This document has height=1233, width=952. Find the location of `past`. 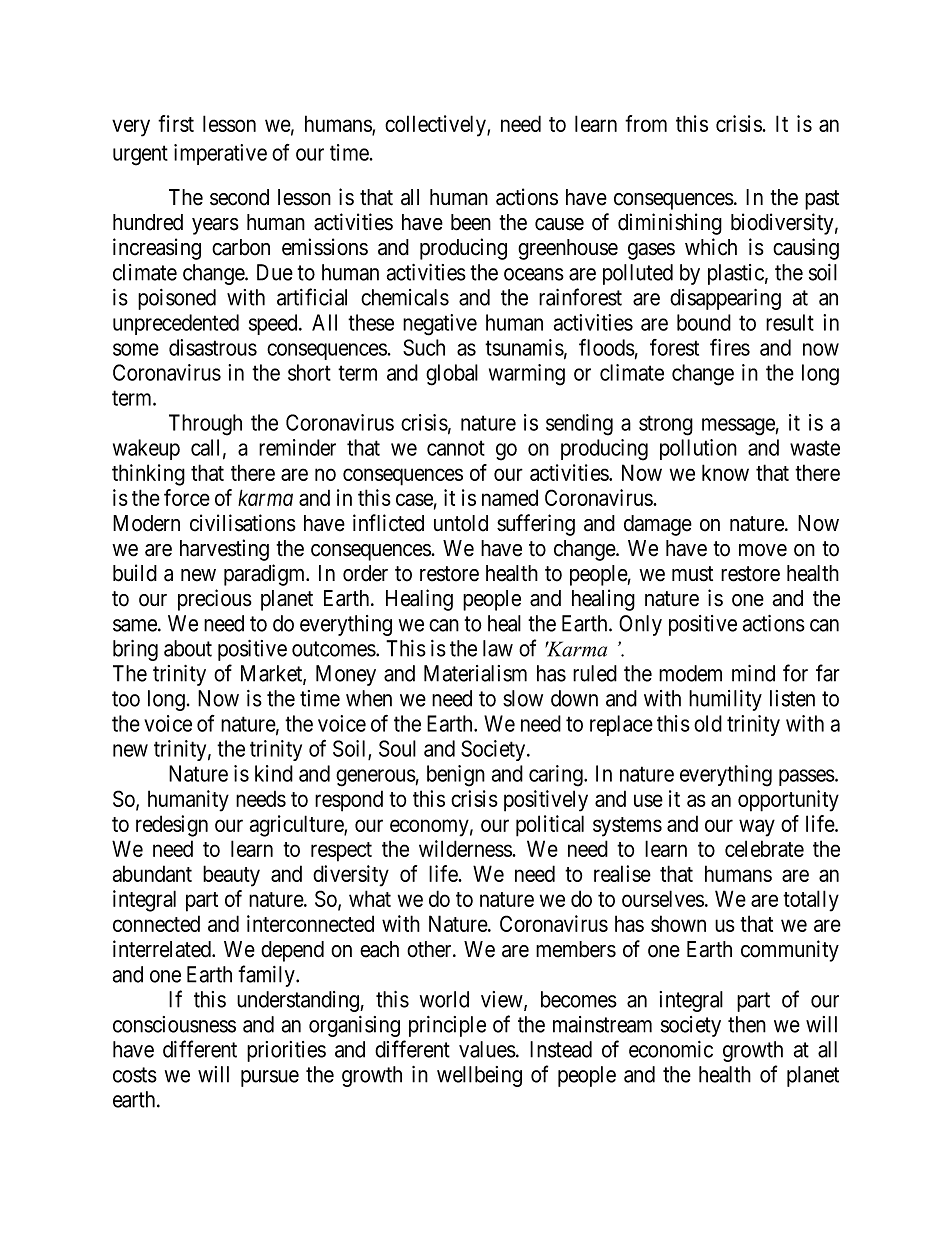

past is located at coordinates (822, 200).
